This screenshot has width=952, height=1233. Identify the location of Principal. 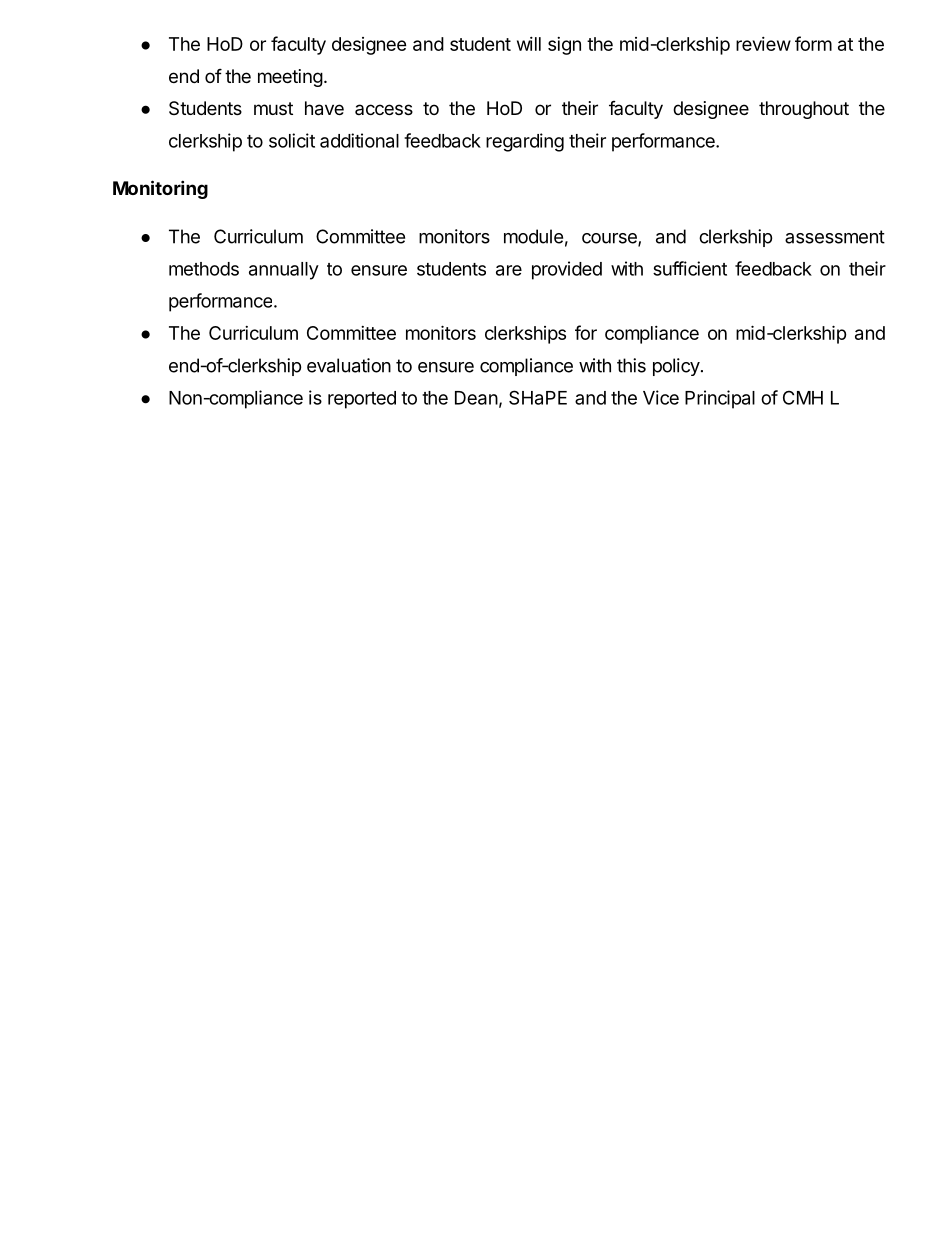
(720, 399).
